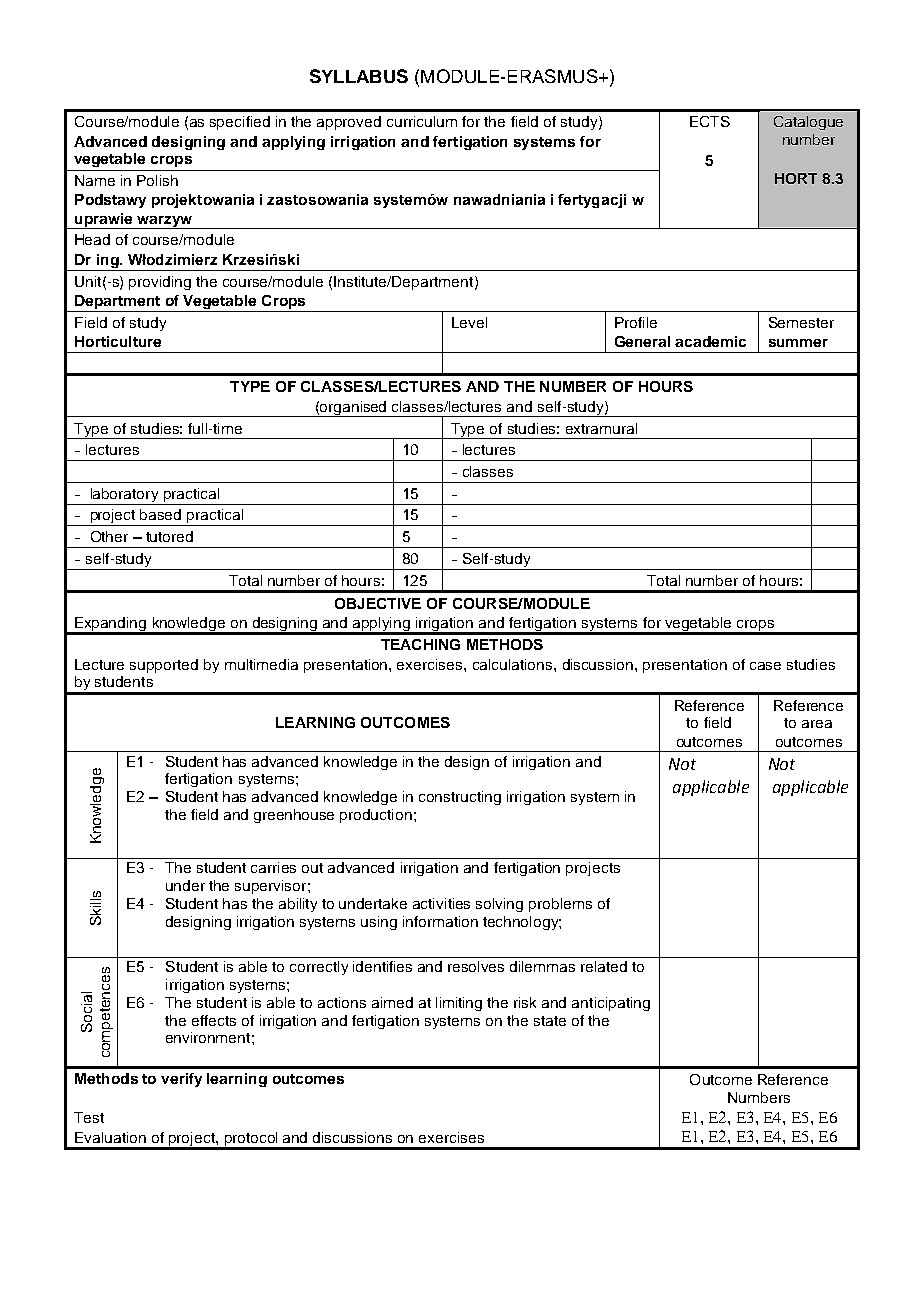 The image size is (924, 1308). What do you see at coordinates (181, 1080) in the image?
I see `verify` at bounding box center [181, 1080].
